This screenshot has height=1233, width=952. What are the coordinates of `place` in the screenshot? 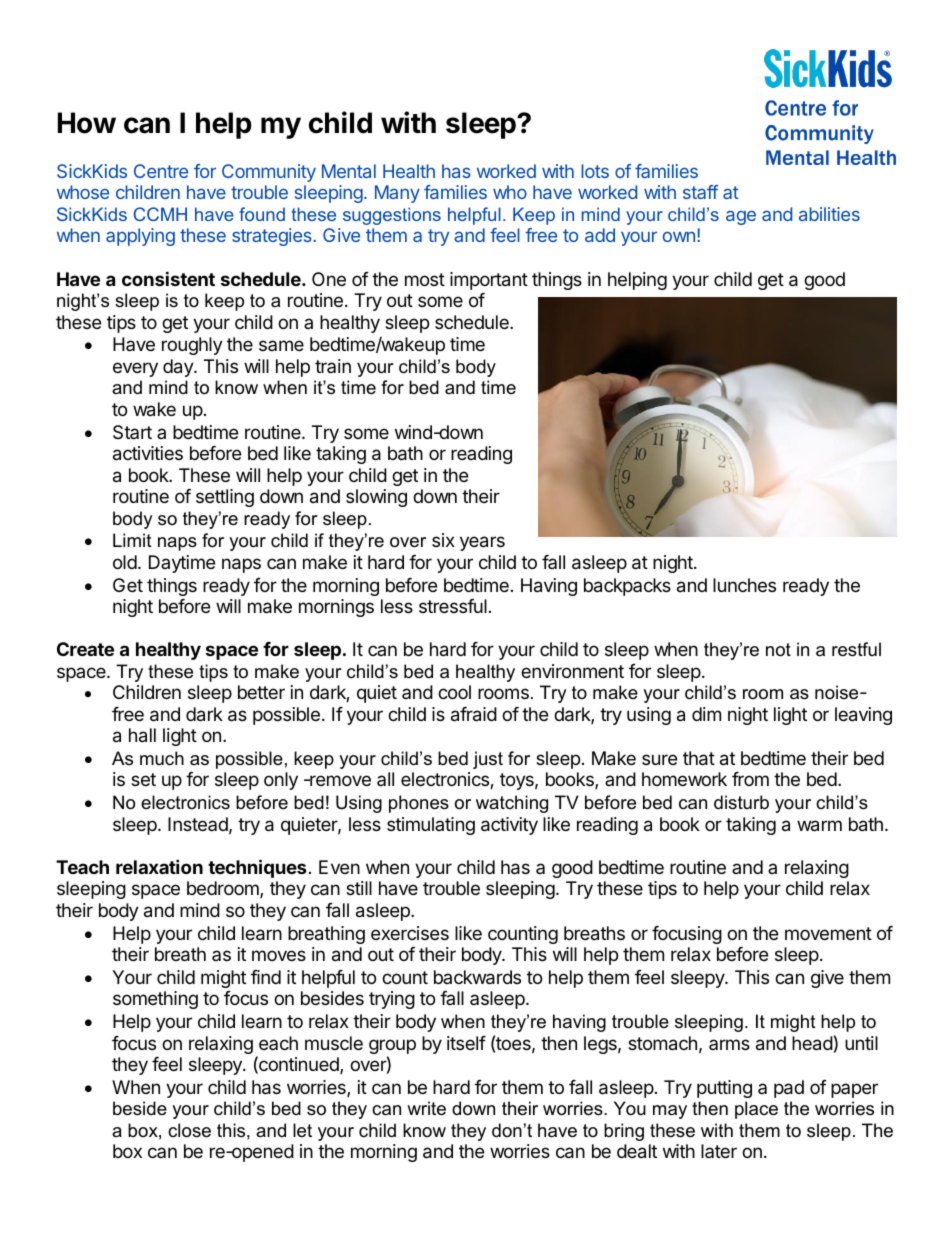 It's located at (756, 1110).
